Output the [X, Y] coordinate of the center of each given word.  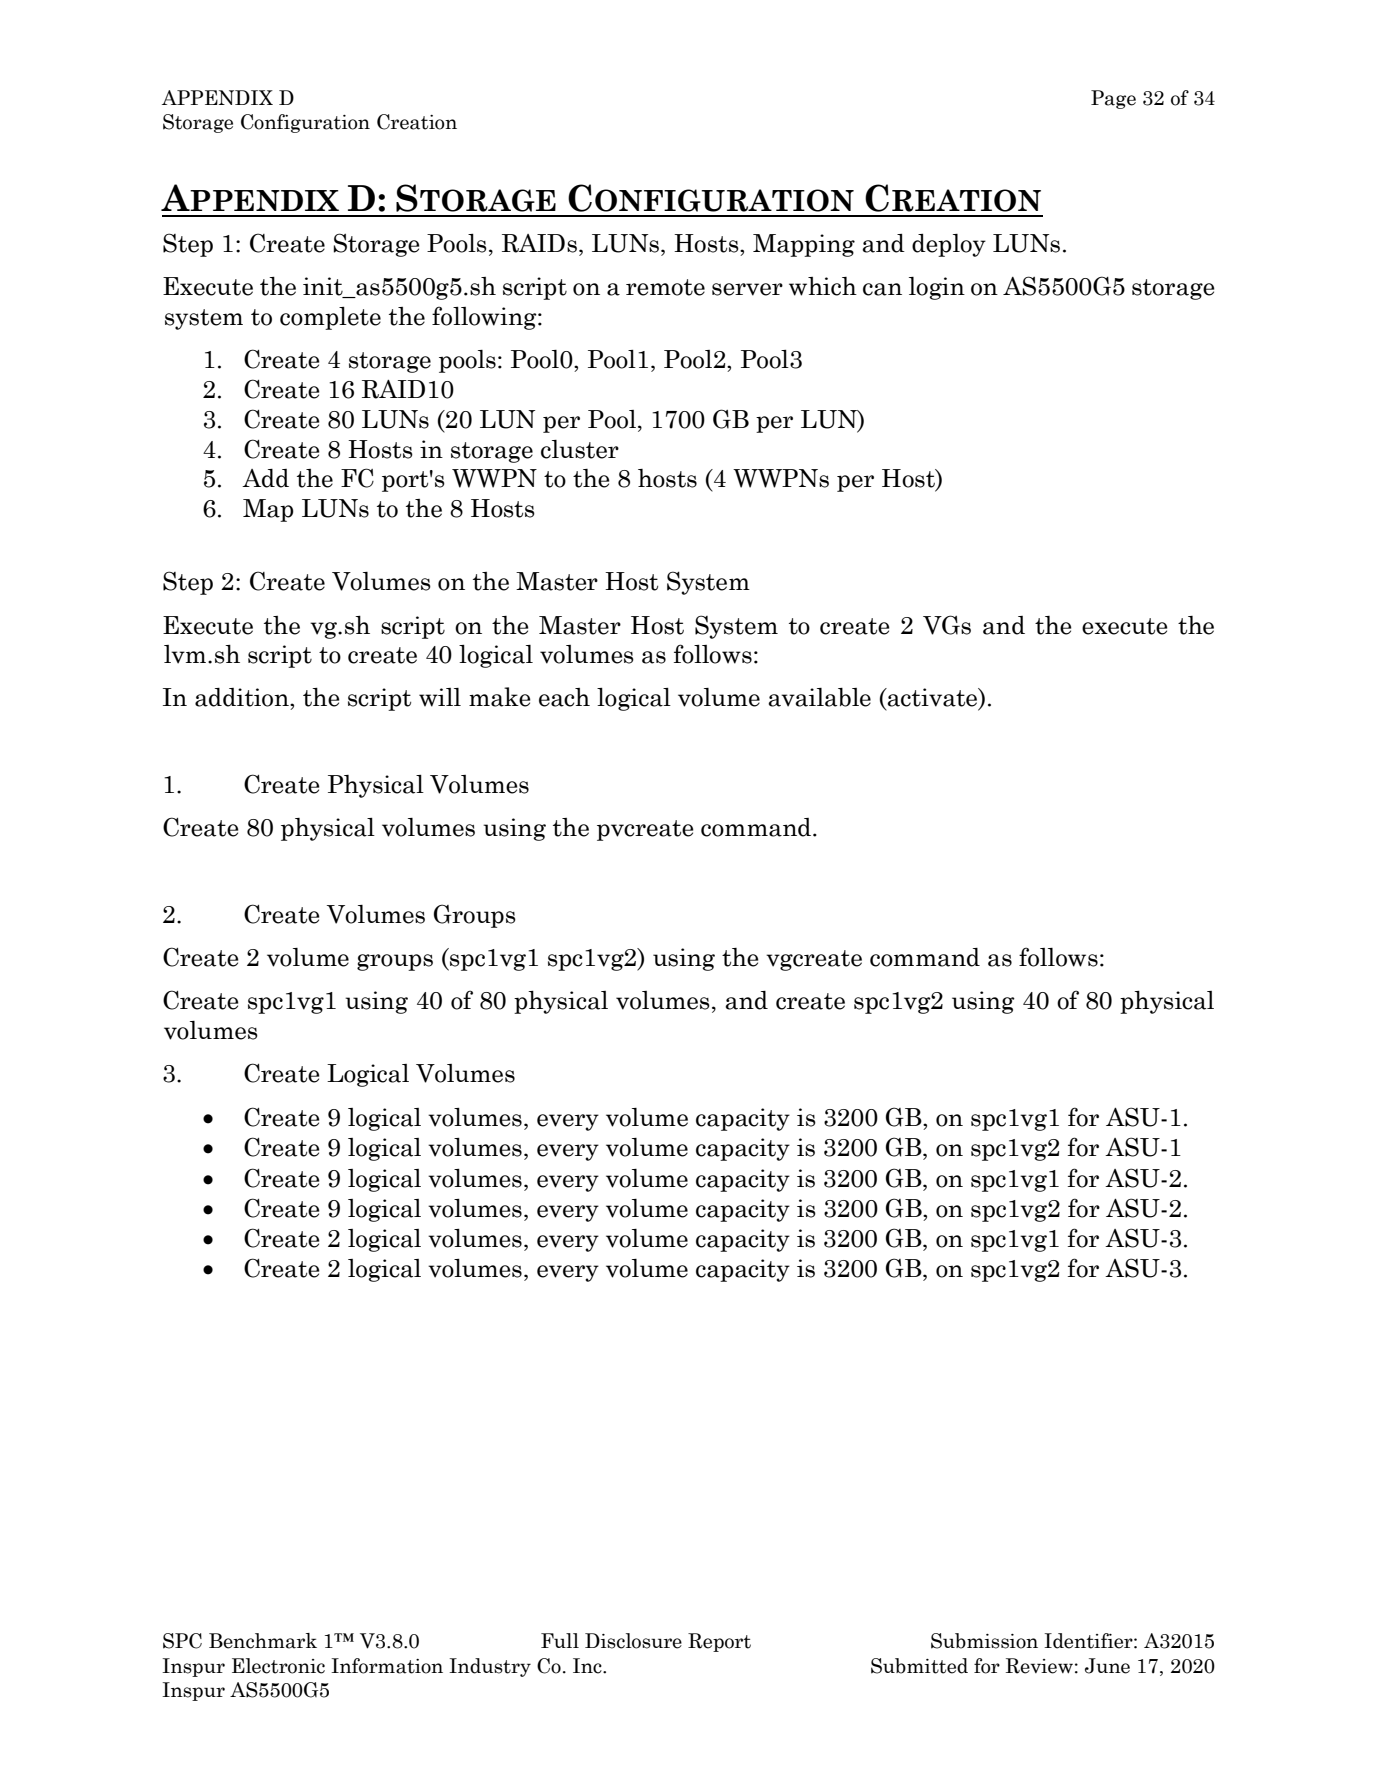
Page [1113, 99]
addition [243, 697]
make [500, 697]
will [440, 697]
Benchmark [263, 1641]
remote [665, 287]
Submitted [919, 1666]
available [819, 697]
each [564, 697]
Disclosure [633, 1641]
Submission [984, 1641]
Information [387, 1666]
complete [330, 318]
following [485, 318]
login [937, 288]
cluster [580, 449]
